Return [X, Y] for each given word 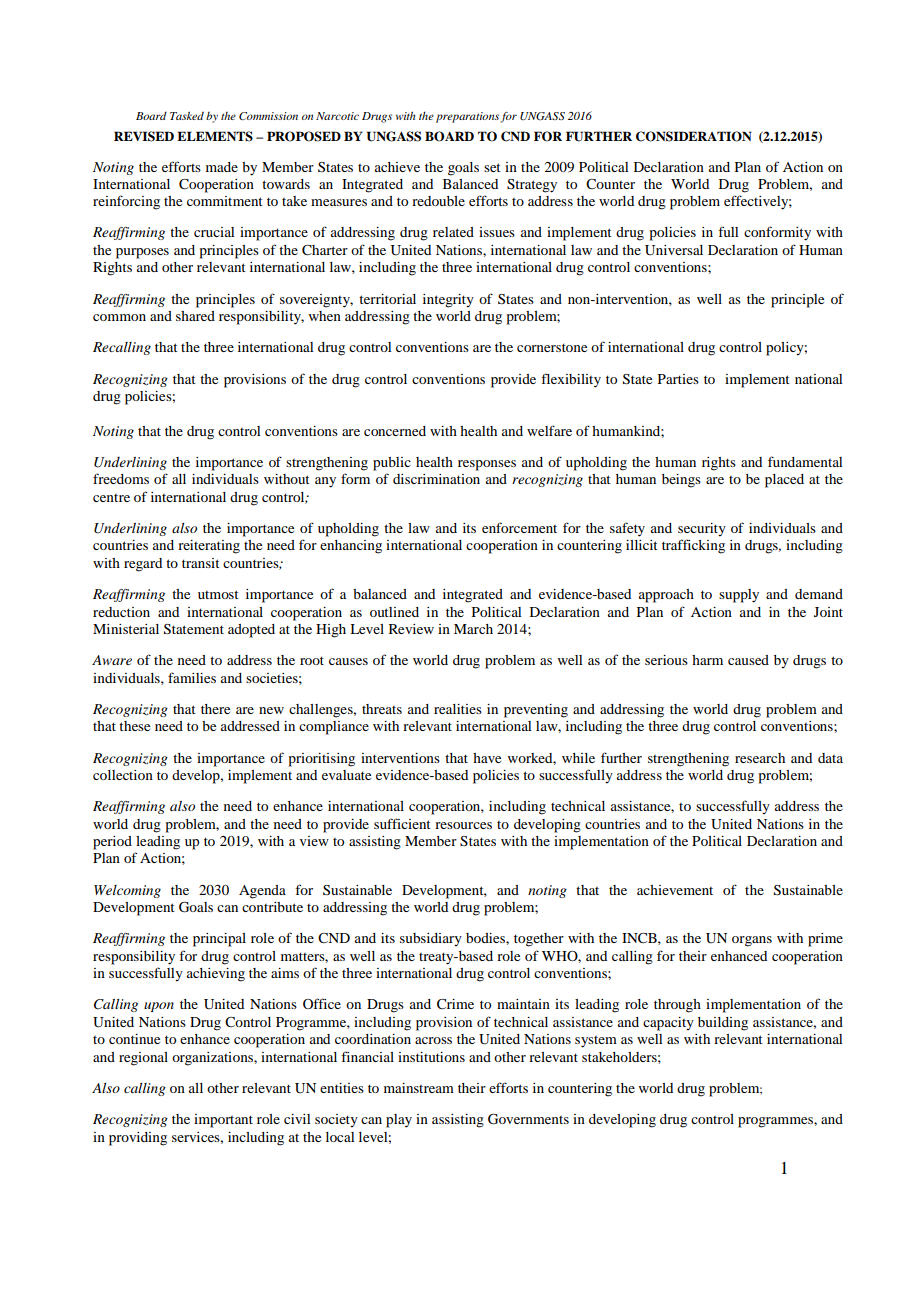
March [473, 629]
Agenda [262, 892]
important [223, 1121]
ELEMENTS [215, 136]
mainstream [419, 1088]
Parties [678, 379]
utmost [218, 594]
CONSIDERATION [694, 136]
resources [463, 825]
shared [195, 316]
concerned [395, 431]
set [492, 167]
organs [752, 941]
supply [739, 596]
